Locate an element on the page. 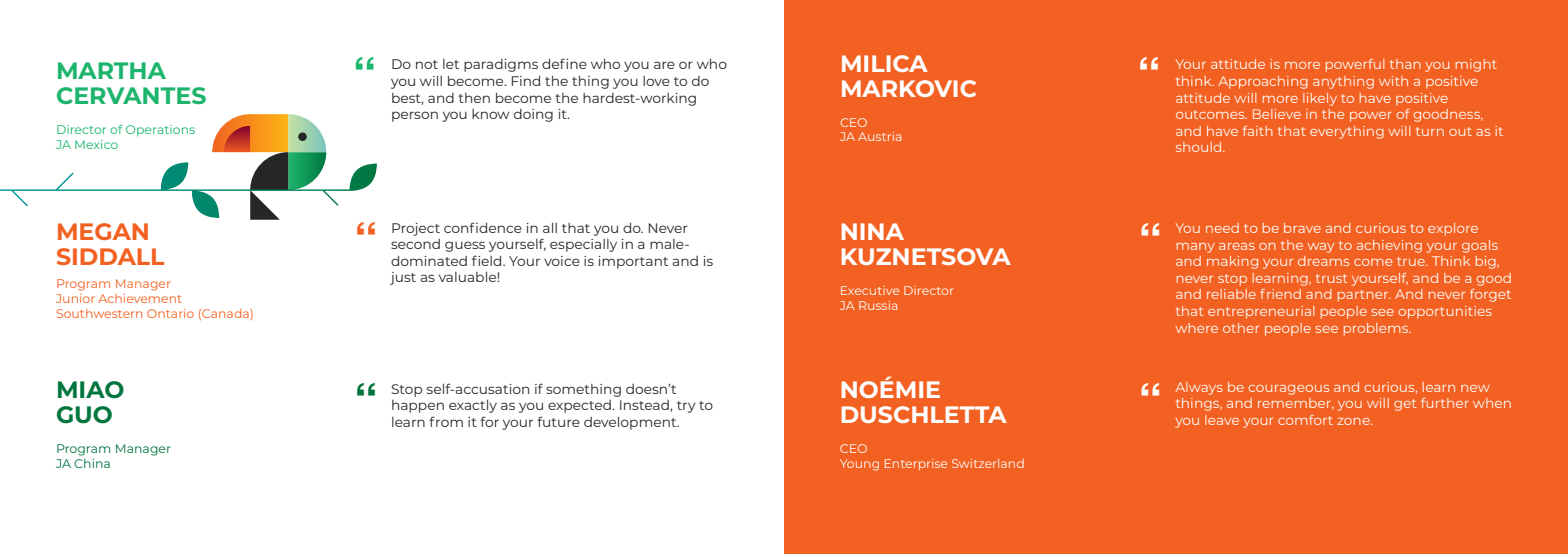  Approaching is located at coordinates (1263, 82).
